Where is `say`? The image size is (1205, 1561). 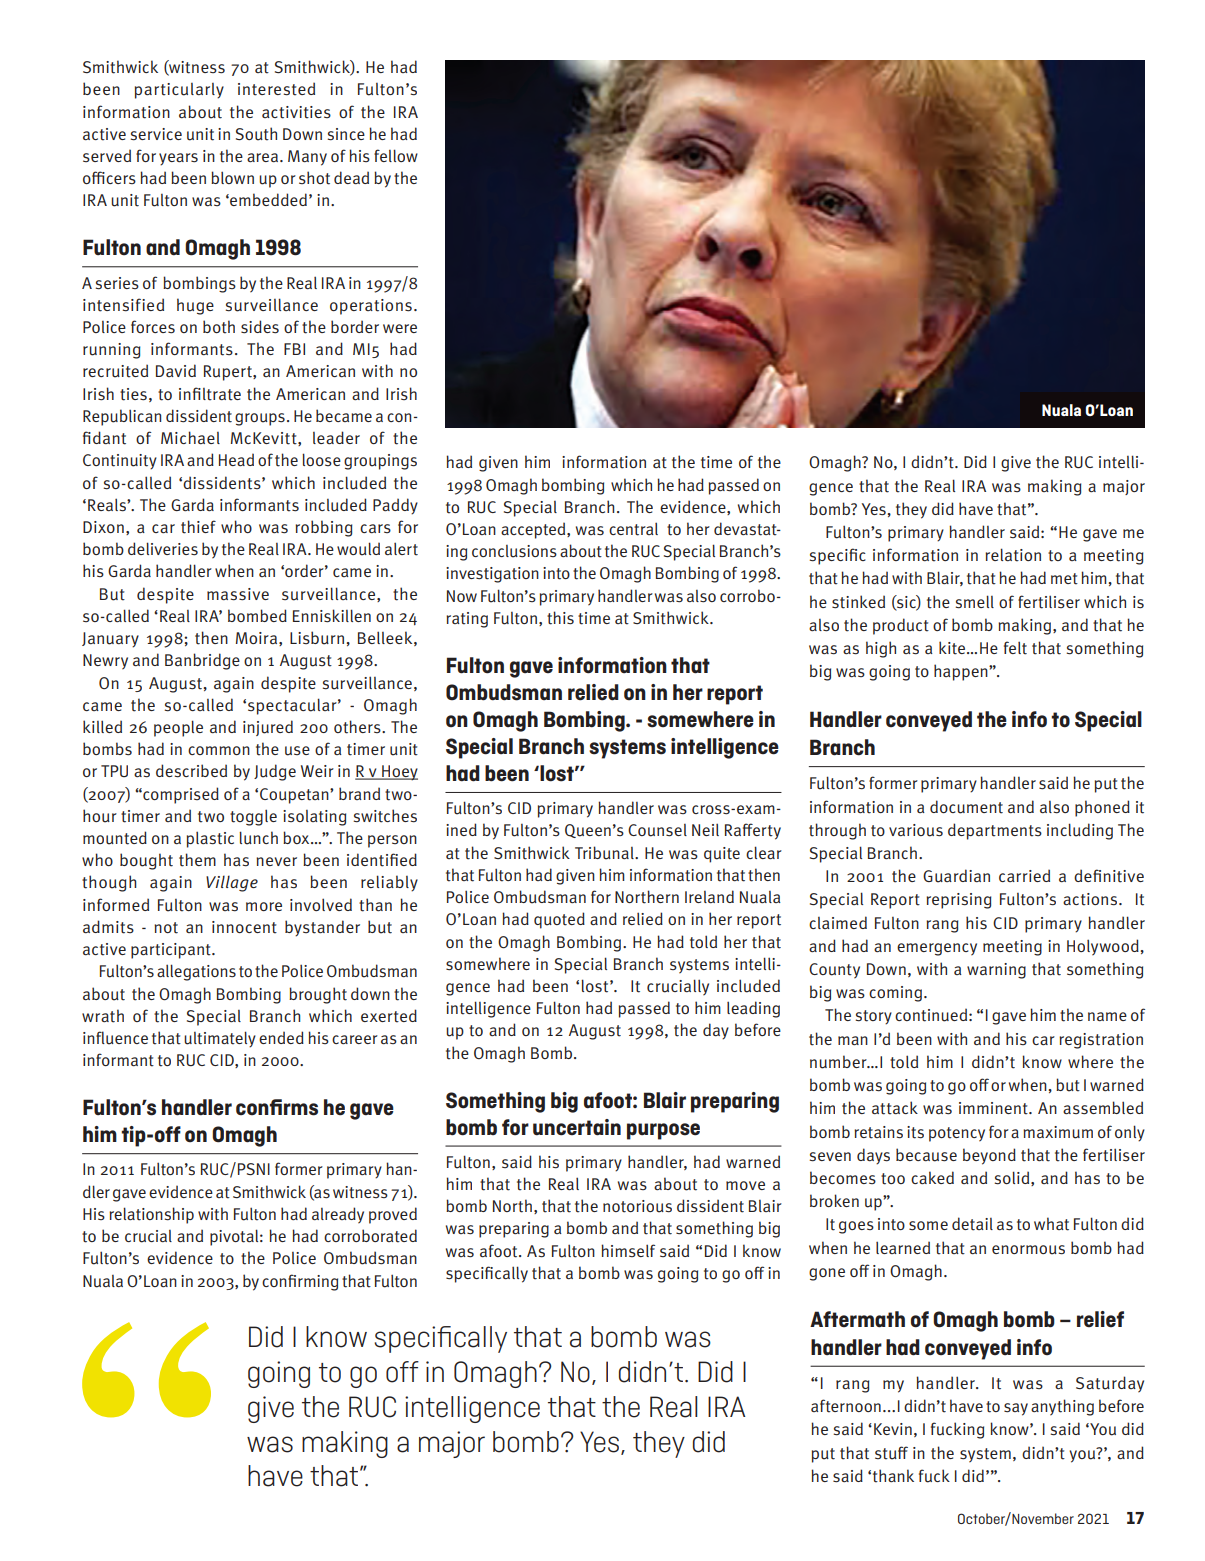 say is located at coordinates (1016, 1409).
